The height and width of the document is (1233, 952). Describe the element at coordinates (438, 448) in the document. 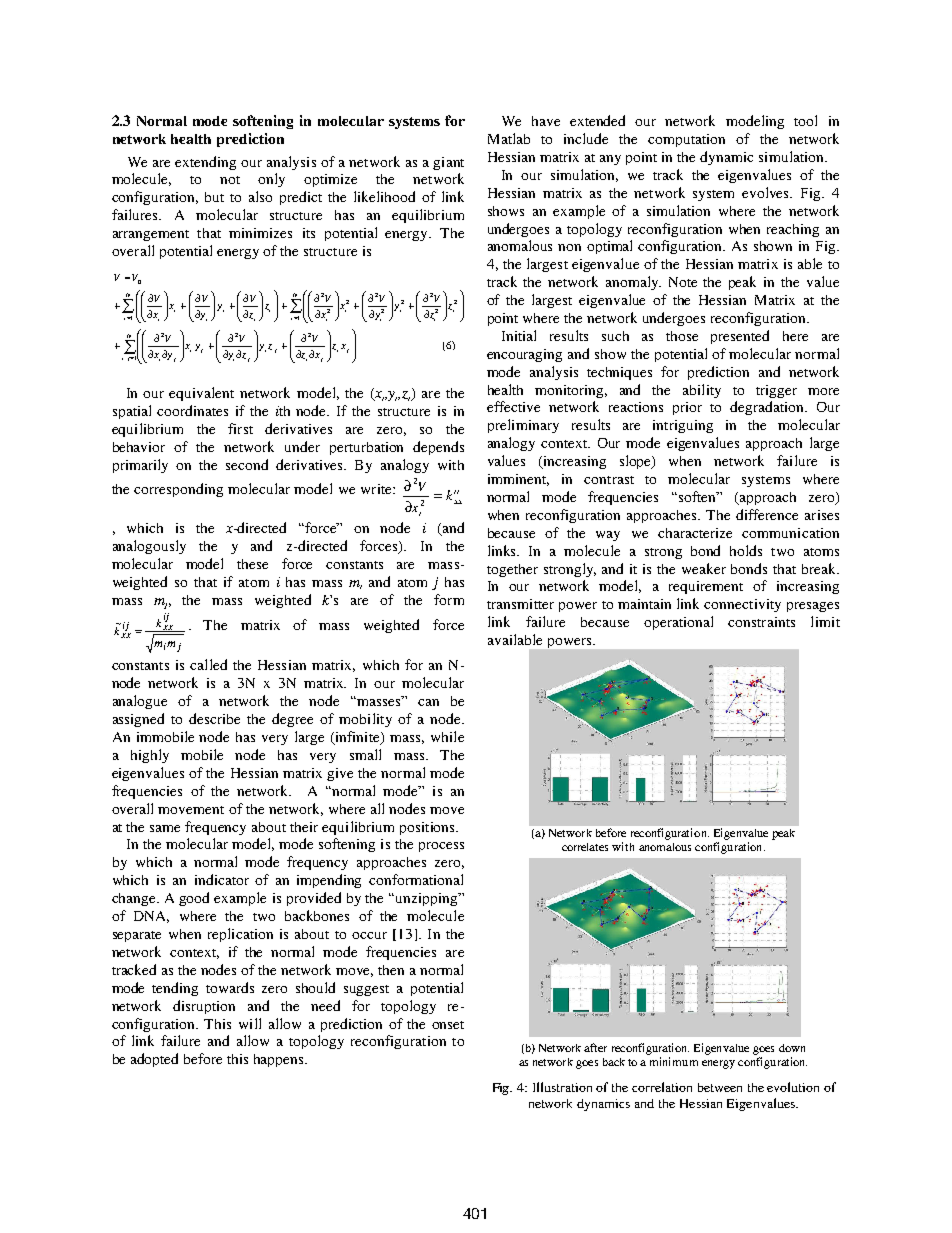

I see `depends` at that location.
